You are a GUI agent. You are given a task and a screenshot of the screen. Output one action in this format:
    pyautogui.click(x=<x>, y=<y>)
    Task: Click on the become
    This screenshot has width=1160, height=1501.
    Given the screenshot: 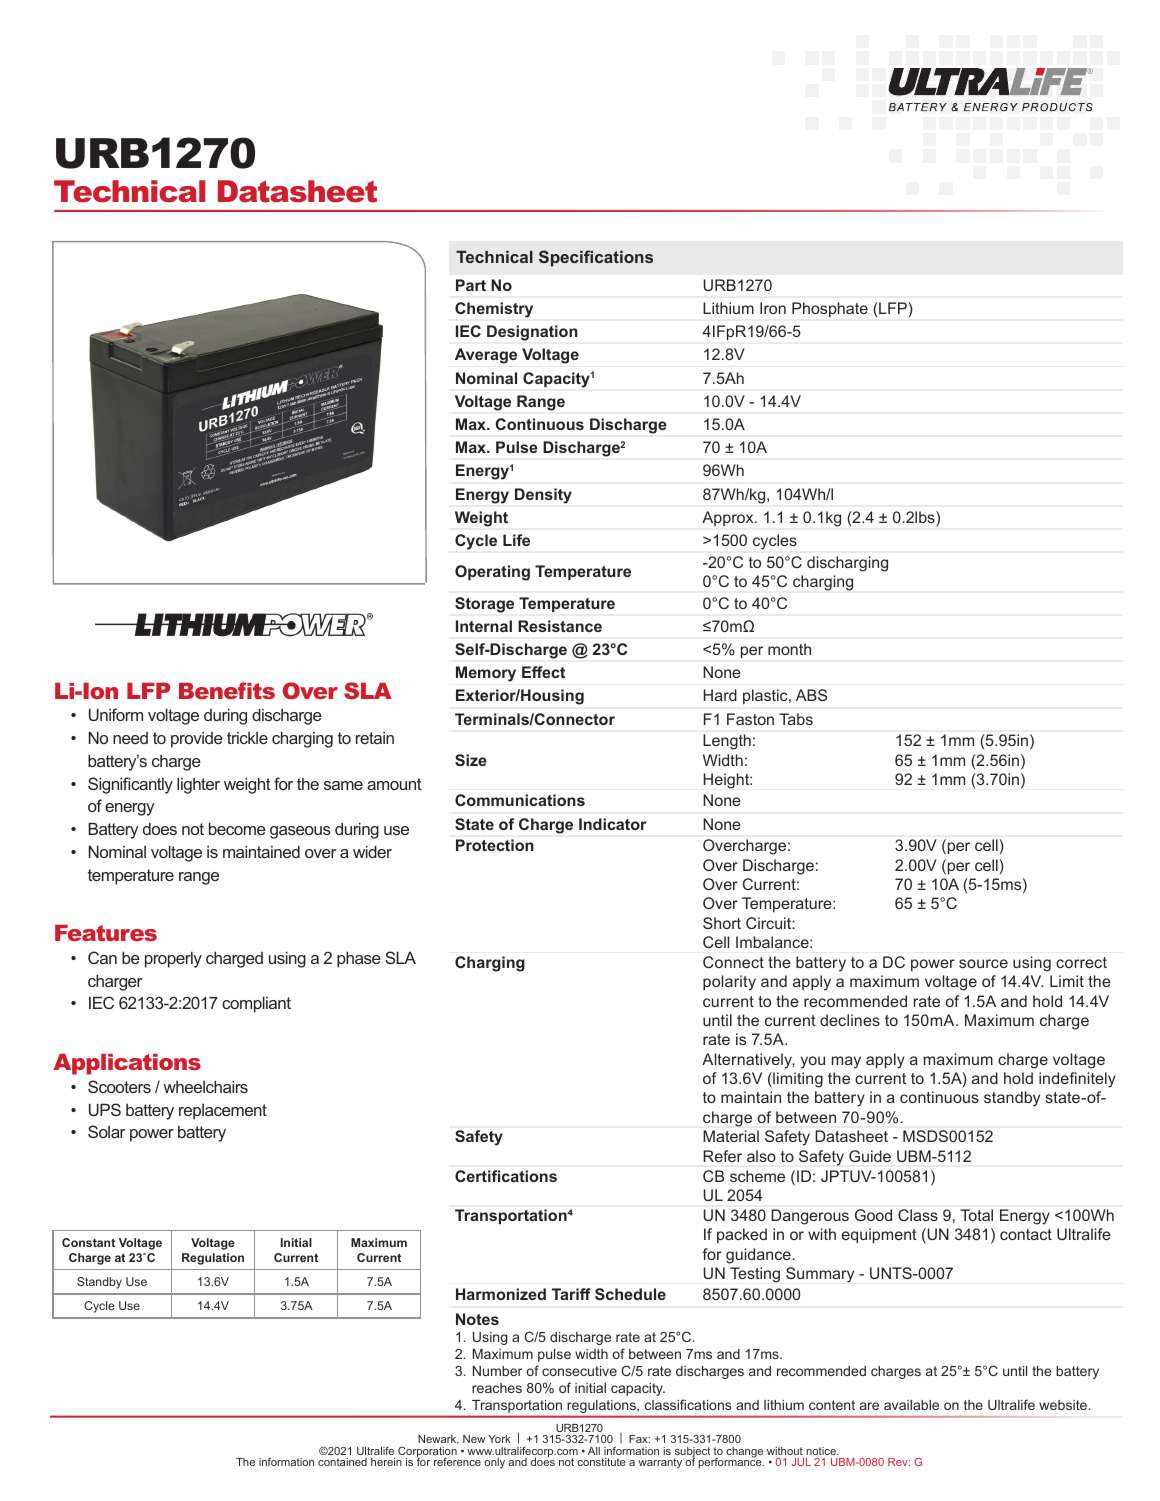 What is the action you would take?
    pyautogui.click(x=237, y=828)
